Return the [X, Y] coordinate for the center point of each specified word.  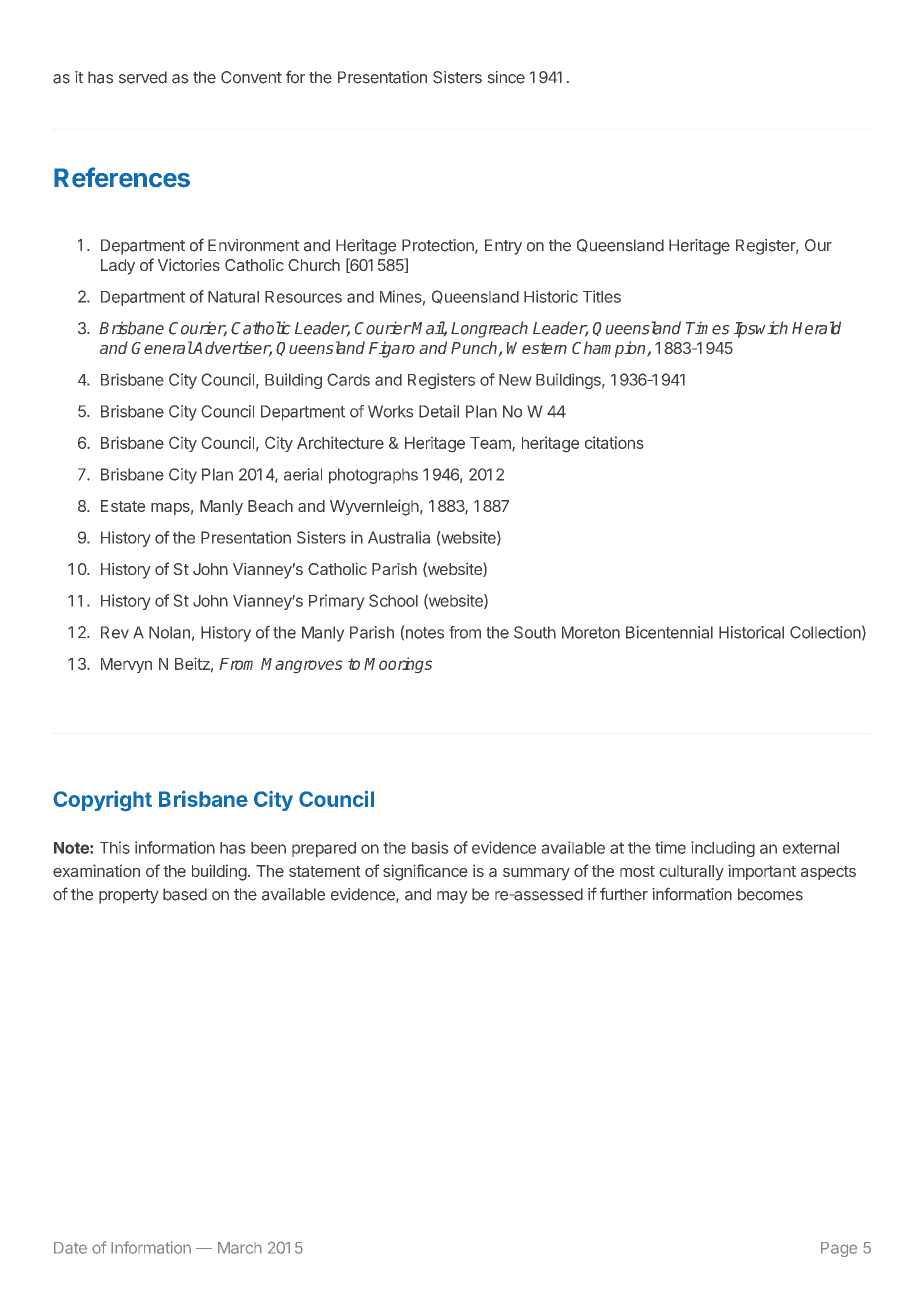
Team [491, 444]
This [115, 847]
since [506, 77]
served [143, 77]
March [240, 1248]
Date [70, 1248]
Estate [123, 506]
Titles [602, 296]
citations [614, 442]
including [723, 849]
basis [430, 847]
